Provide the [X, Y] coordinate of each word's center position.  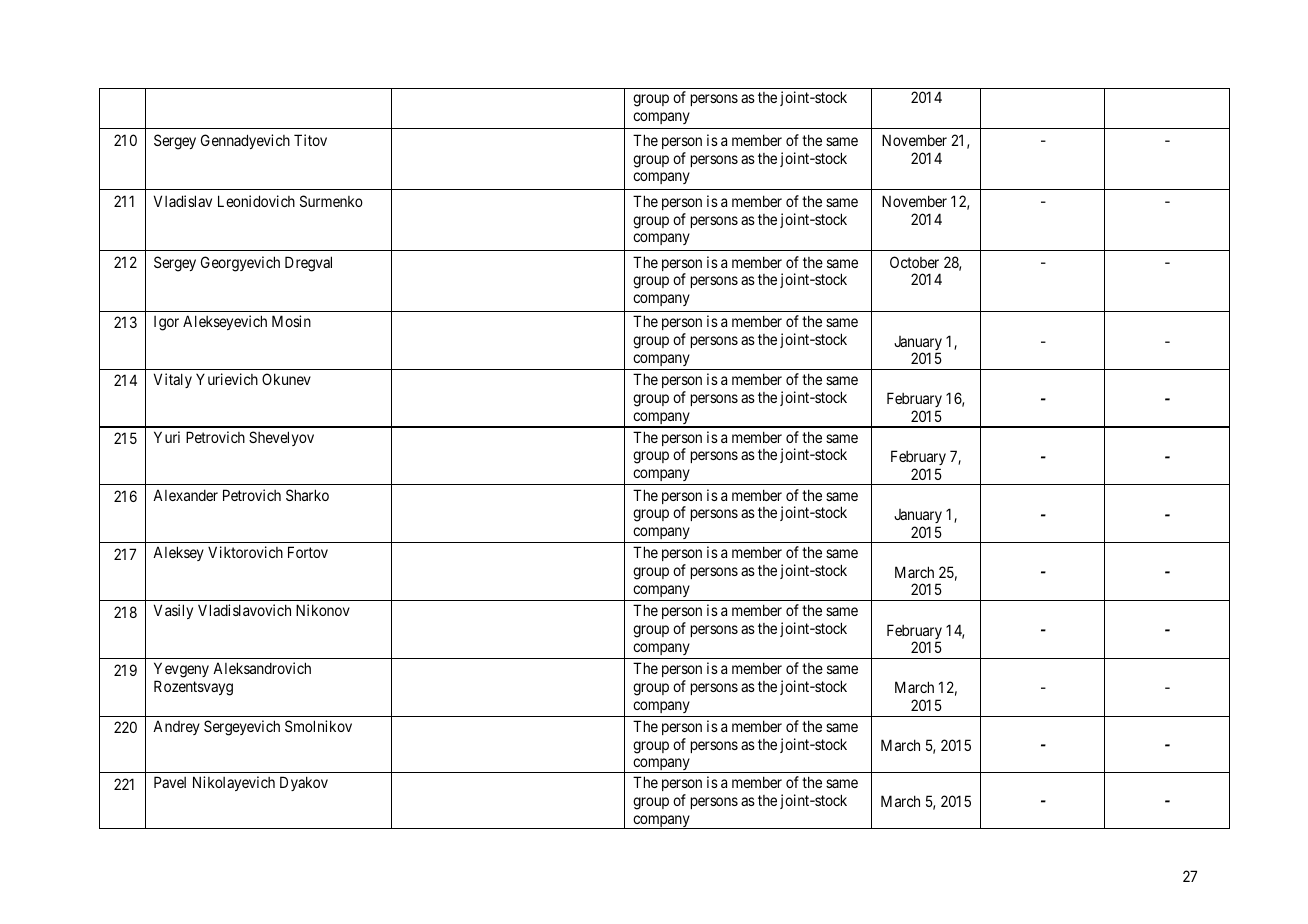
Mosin [291, 321]
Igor [166, 323]
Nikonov [323, 610]
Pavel [170, 782]
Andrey [176, 728]
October [914, 262]
